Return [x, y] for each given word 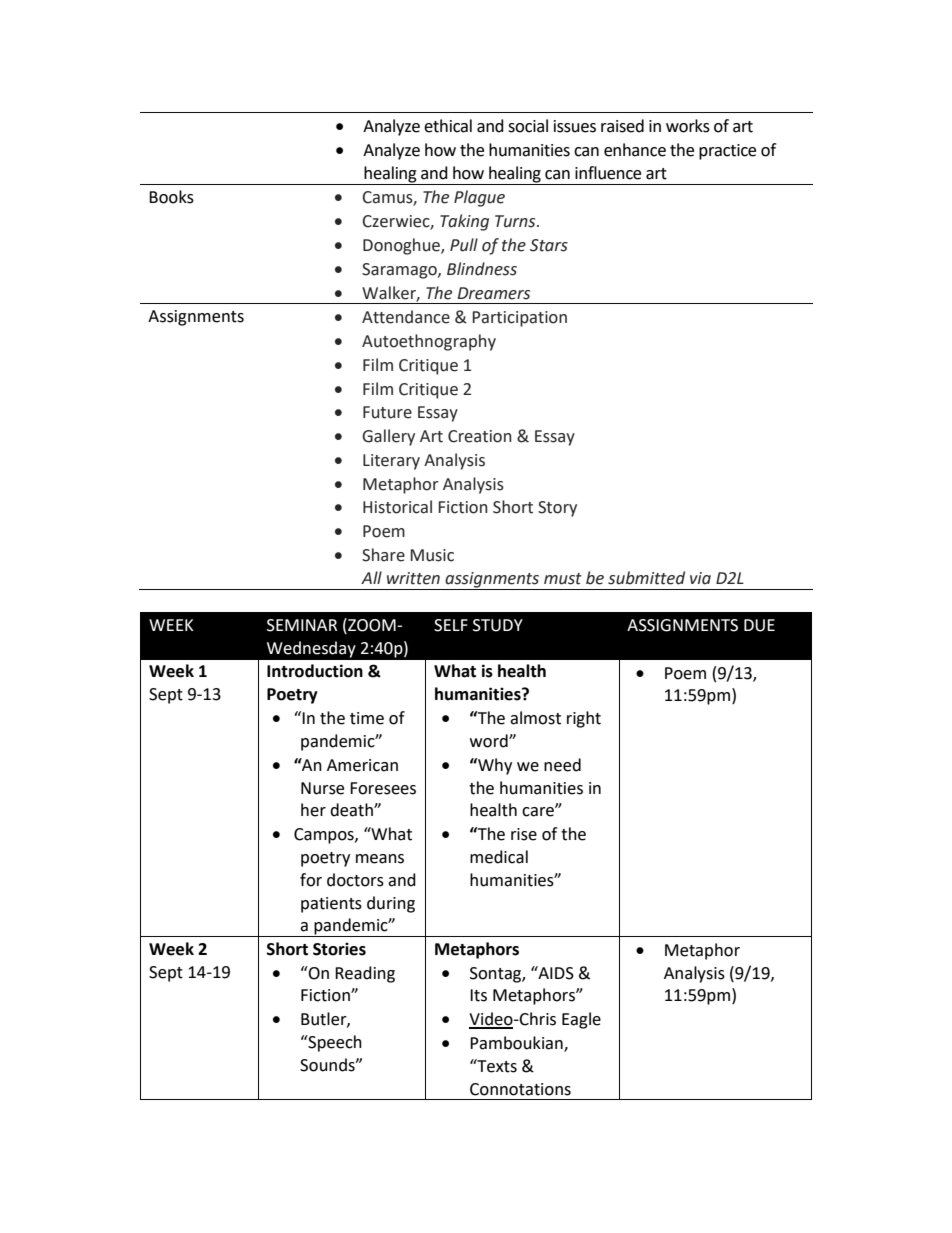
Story [557, 509]
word [490, 741]
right [584, 719]
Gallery [388, 437]
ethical [448, 126]
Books [171, 197]
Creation [480, 436]
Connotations [520, 1089]
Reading [365, 974]
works [688, 126]
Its [478, 995]
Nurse [322, 788]
